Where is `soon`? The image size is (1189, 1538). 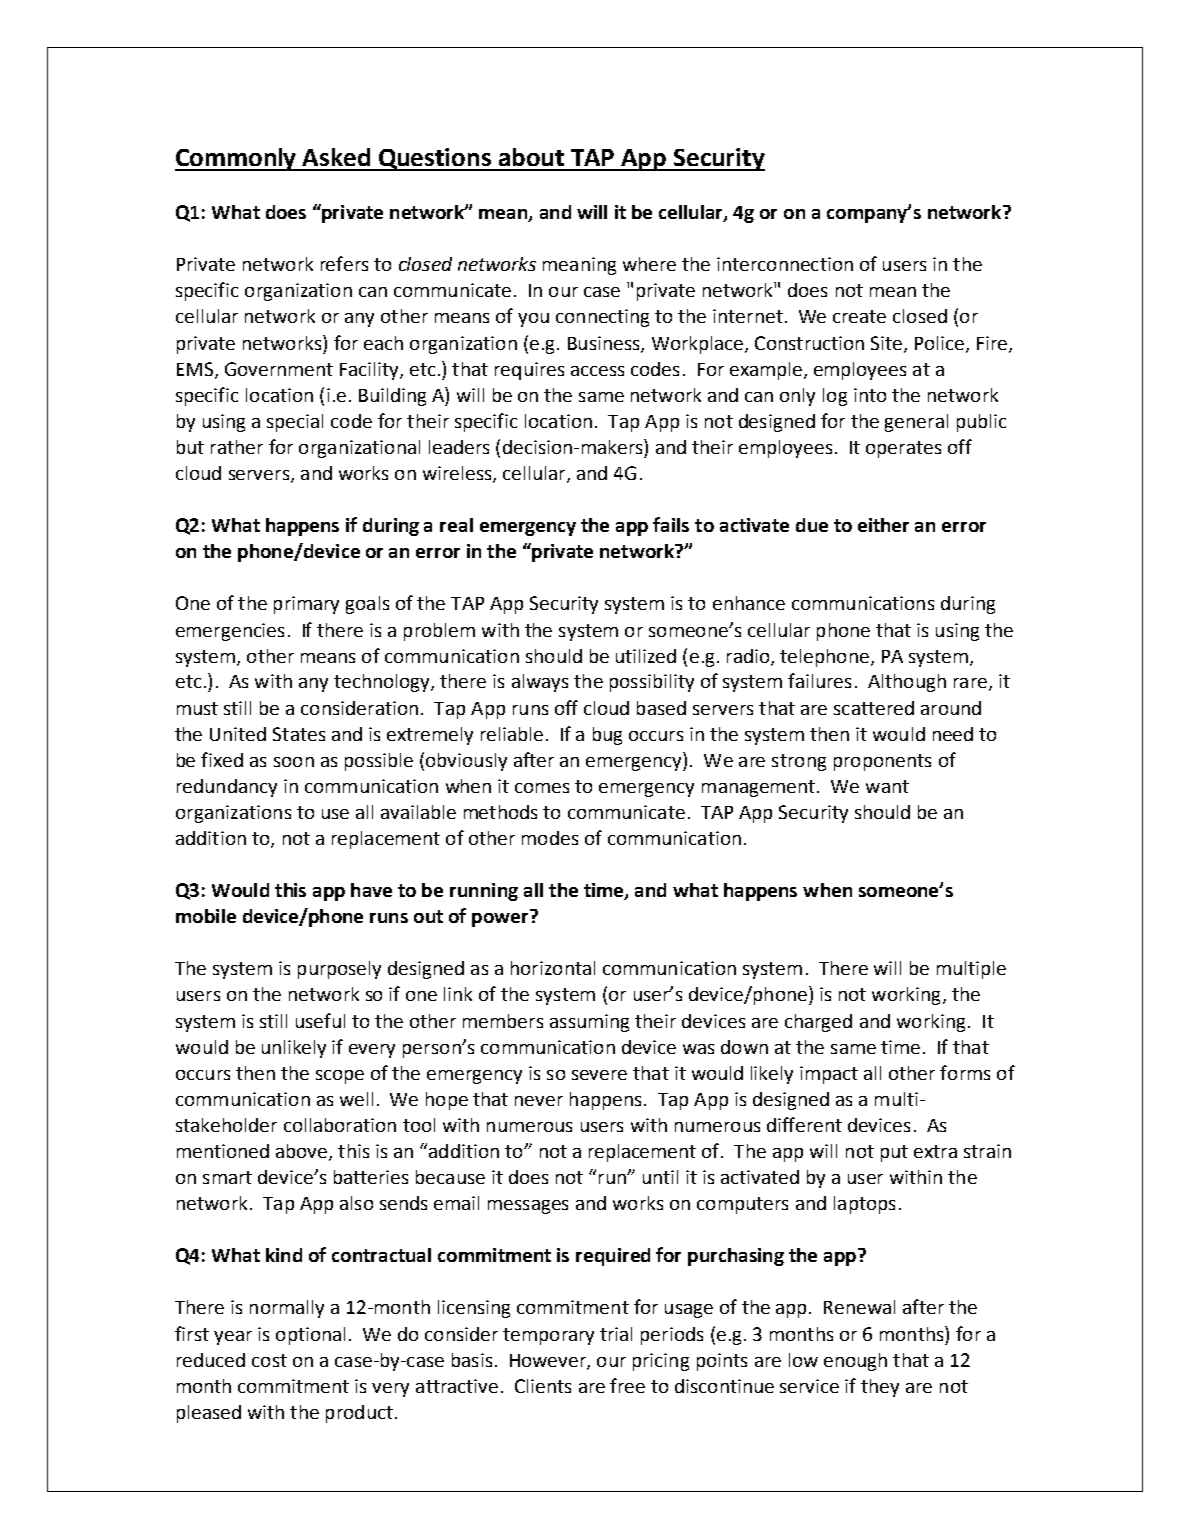
soon is located at coordinates (294, 762).
